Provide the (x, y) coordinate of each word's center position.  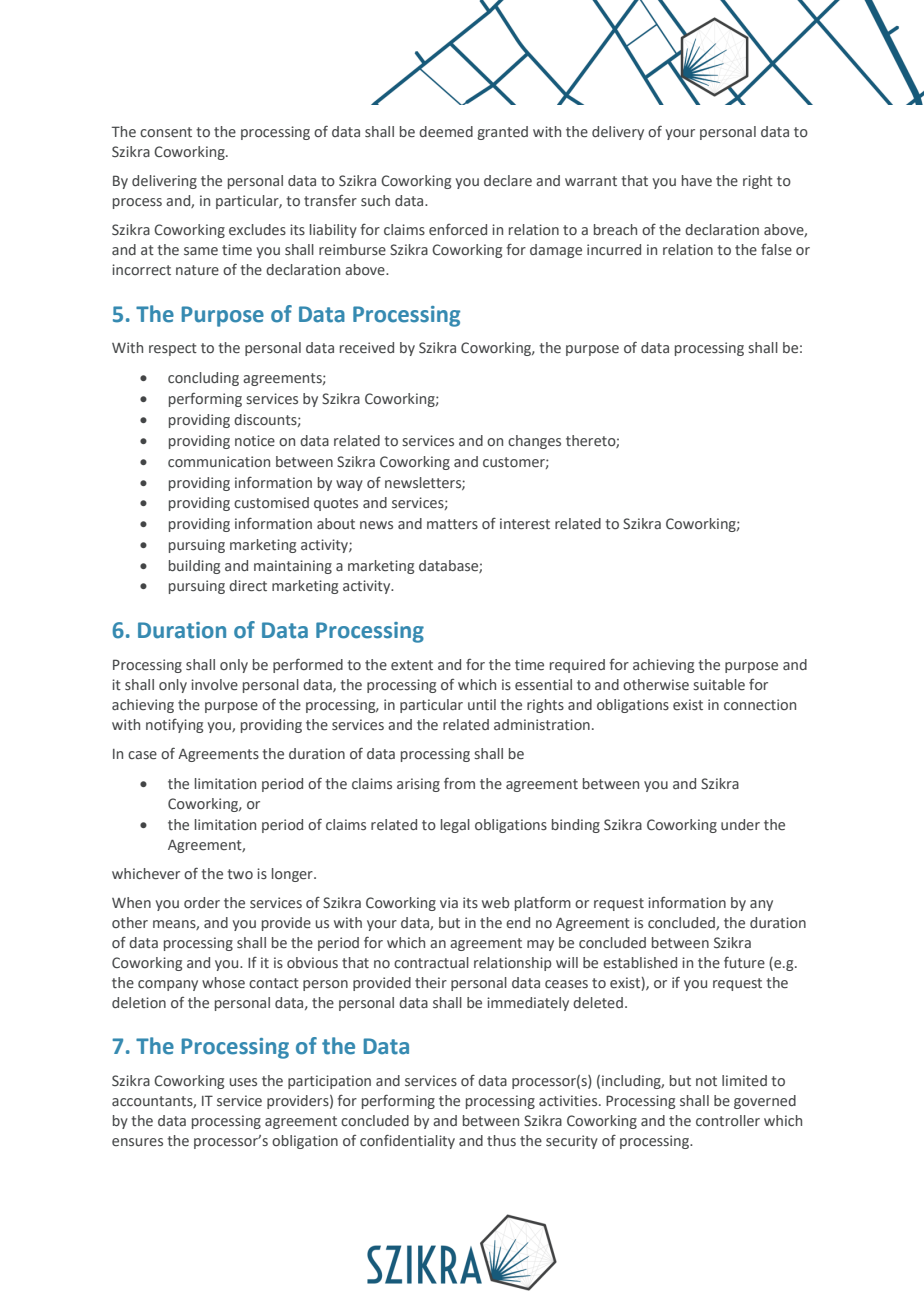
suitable (719, 684)
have (697, 180)
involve (214, 684)
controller (728, 1120)
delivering (164, 182)
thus (501, 1140)
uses (243, 1082)
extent (412, 665)
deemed (446, 131)
